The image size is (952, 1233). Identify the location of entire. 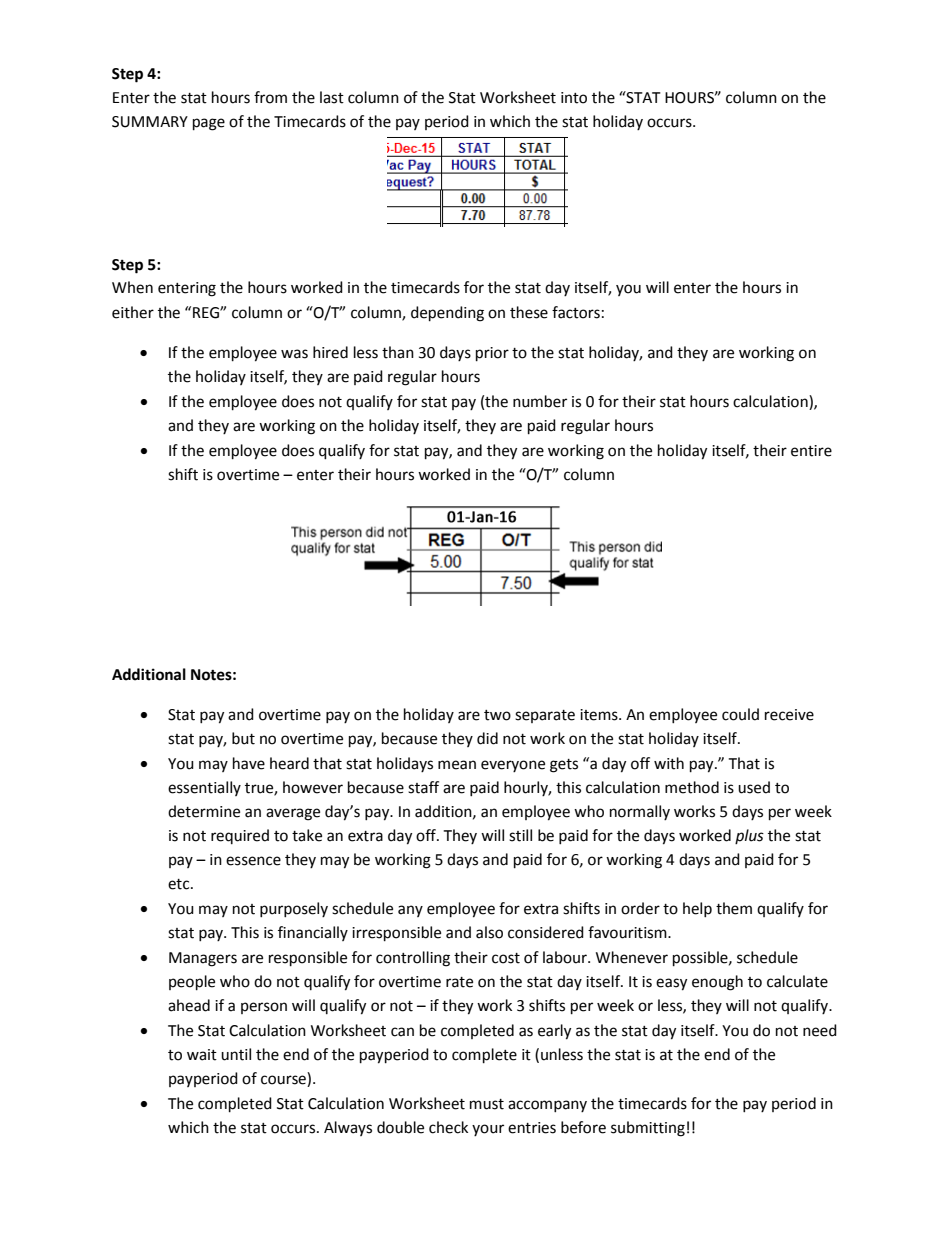
(811, 451).
